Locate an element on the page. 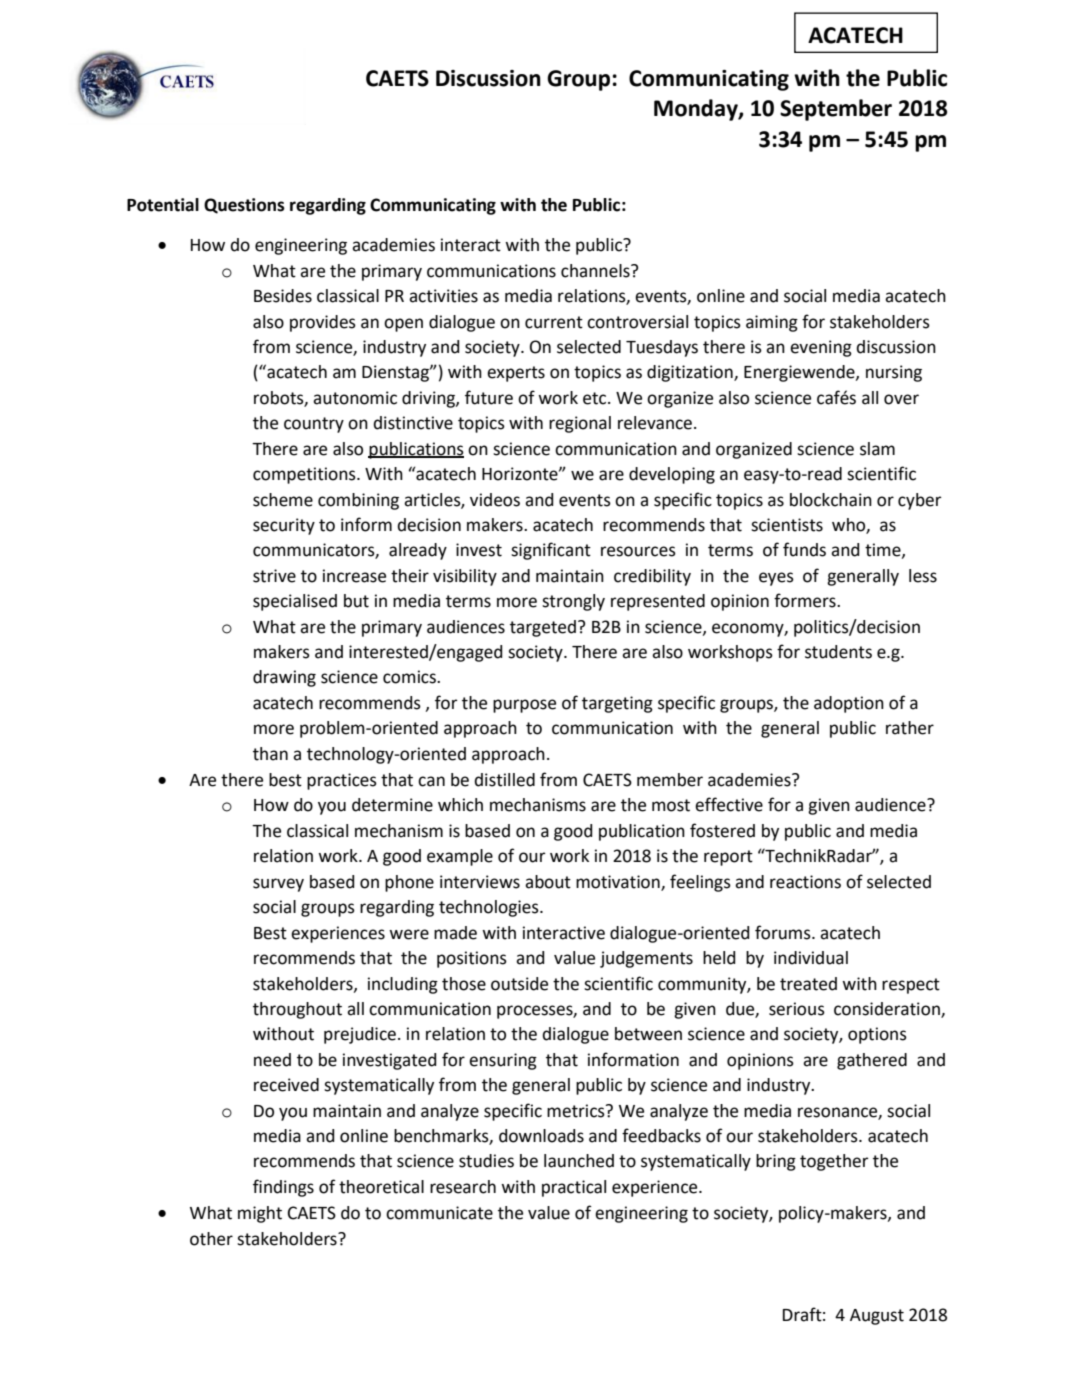  drawing is located at coordinates (284, 678).
